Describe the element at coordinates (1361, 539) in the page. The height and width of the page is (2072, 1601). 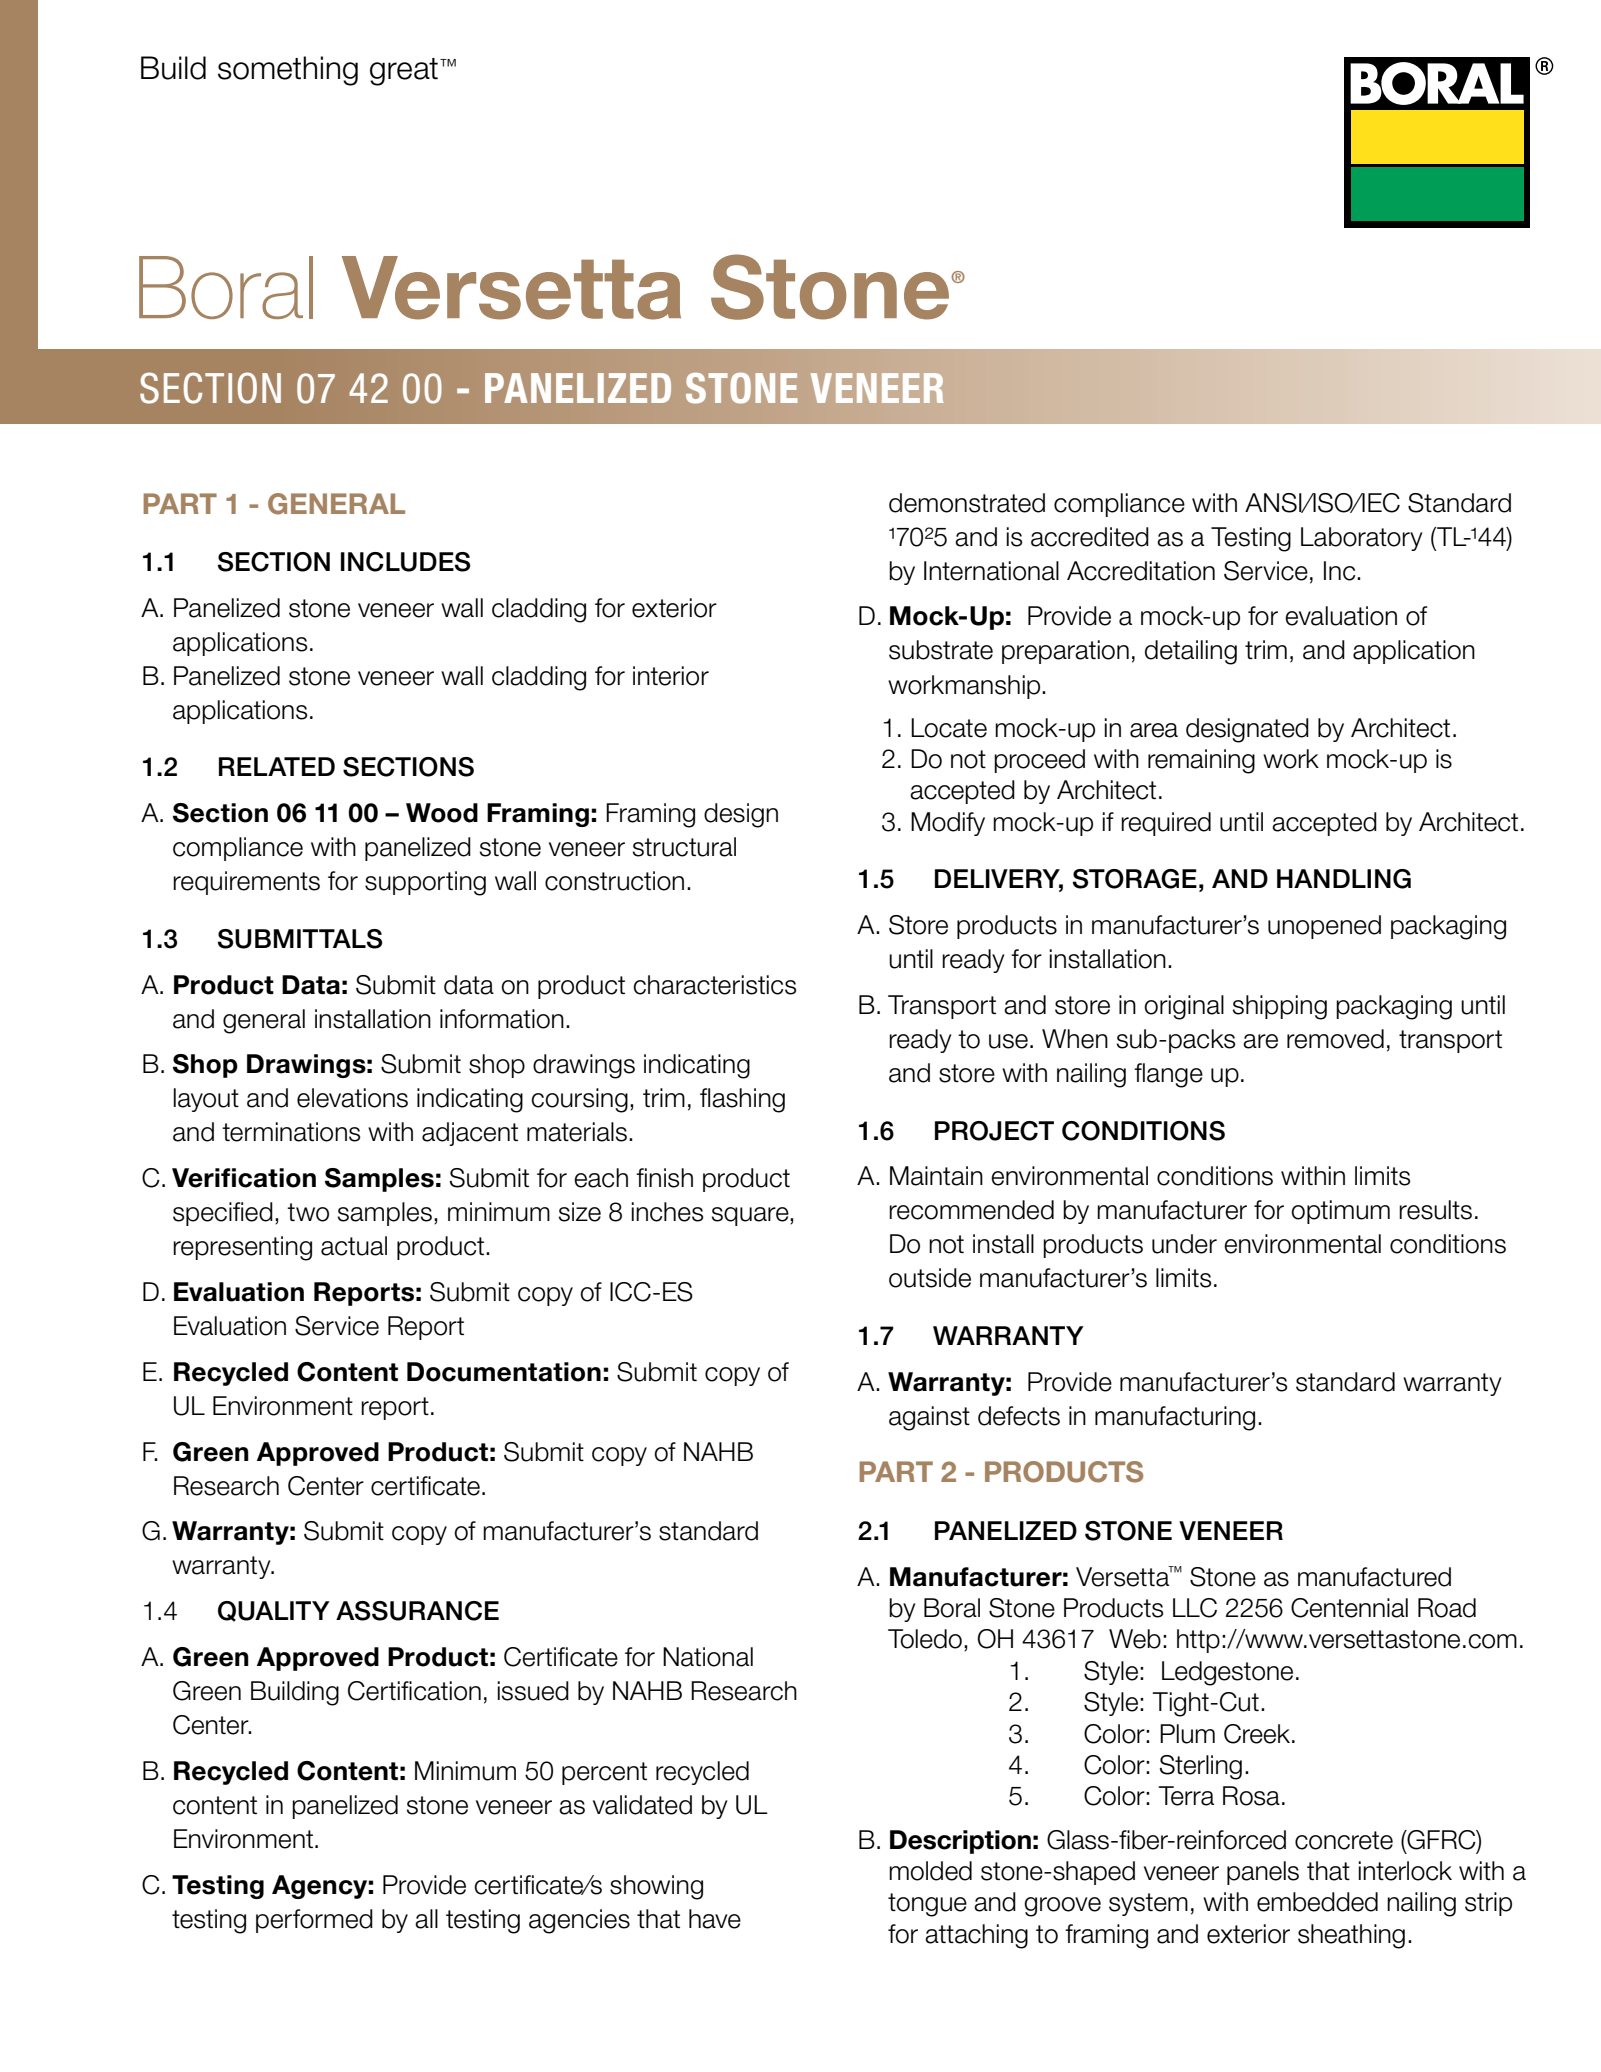
I see `Laboratory` at that location.
